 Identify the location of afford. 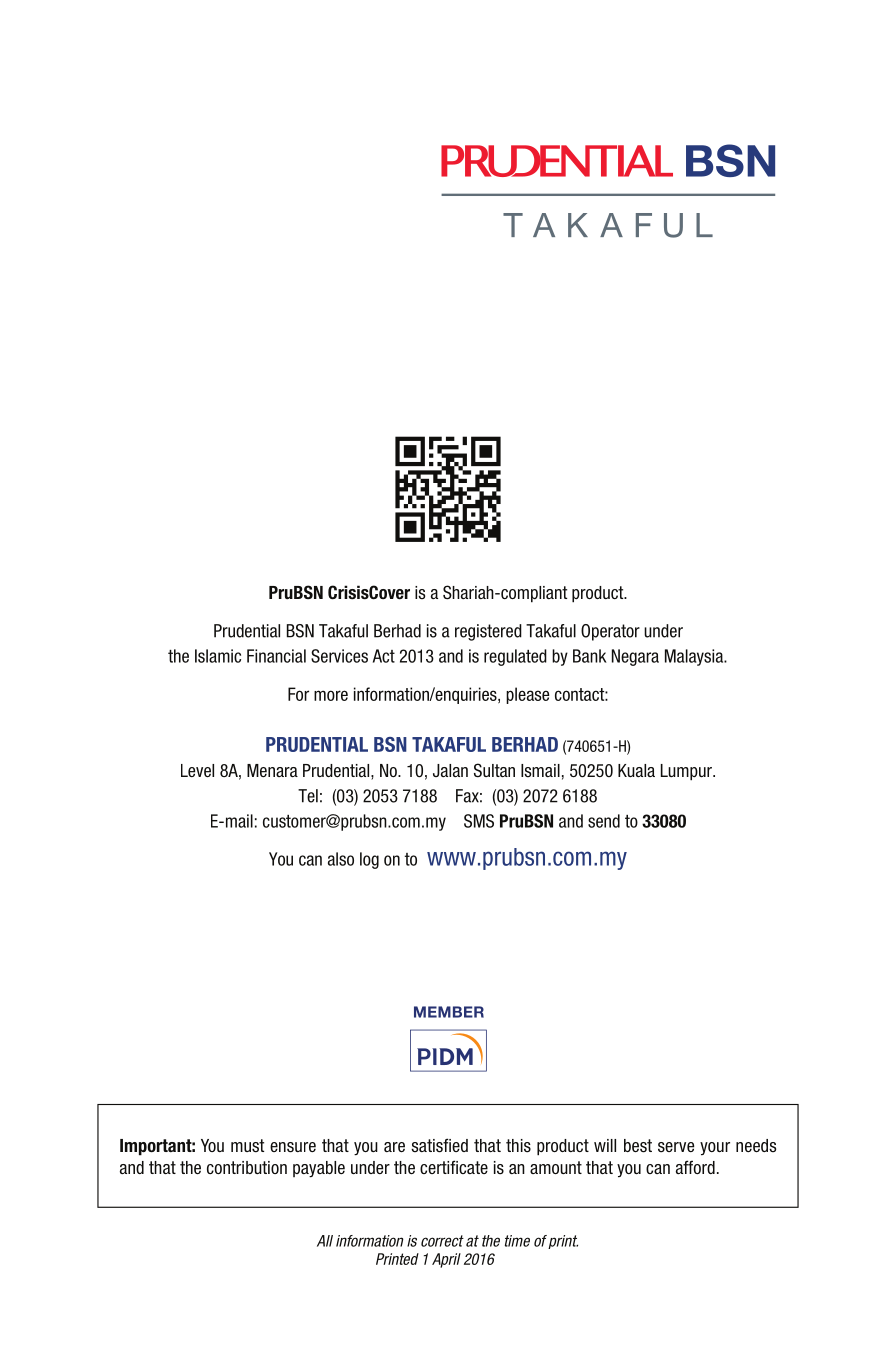
(695, 1167).
